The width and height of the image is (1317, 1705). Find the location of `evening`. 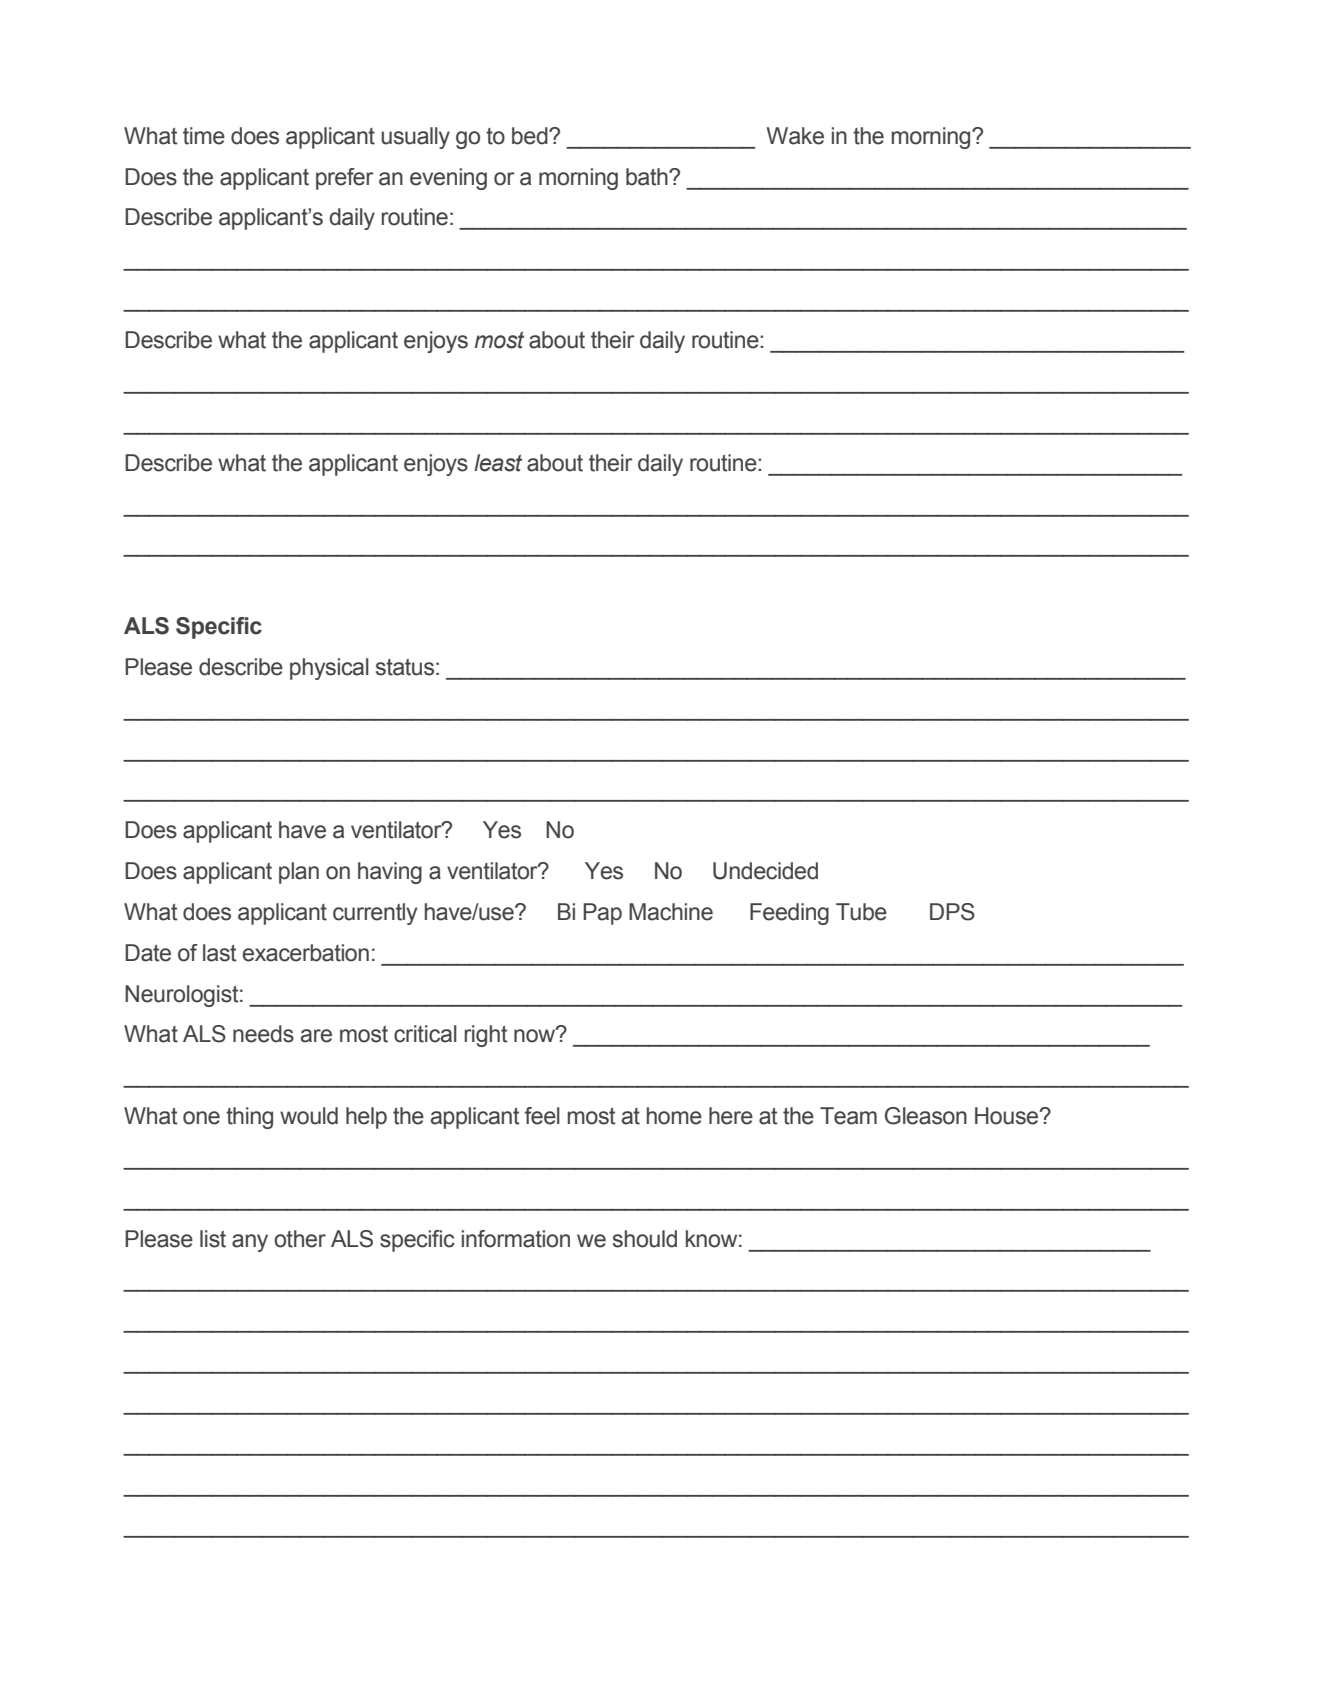

evening is located at coordinates (448, 179).
